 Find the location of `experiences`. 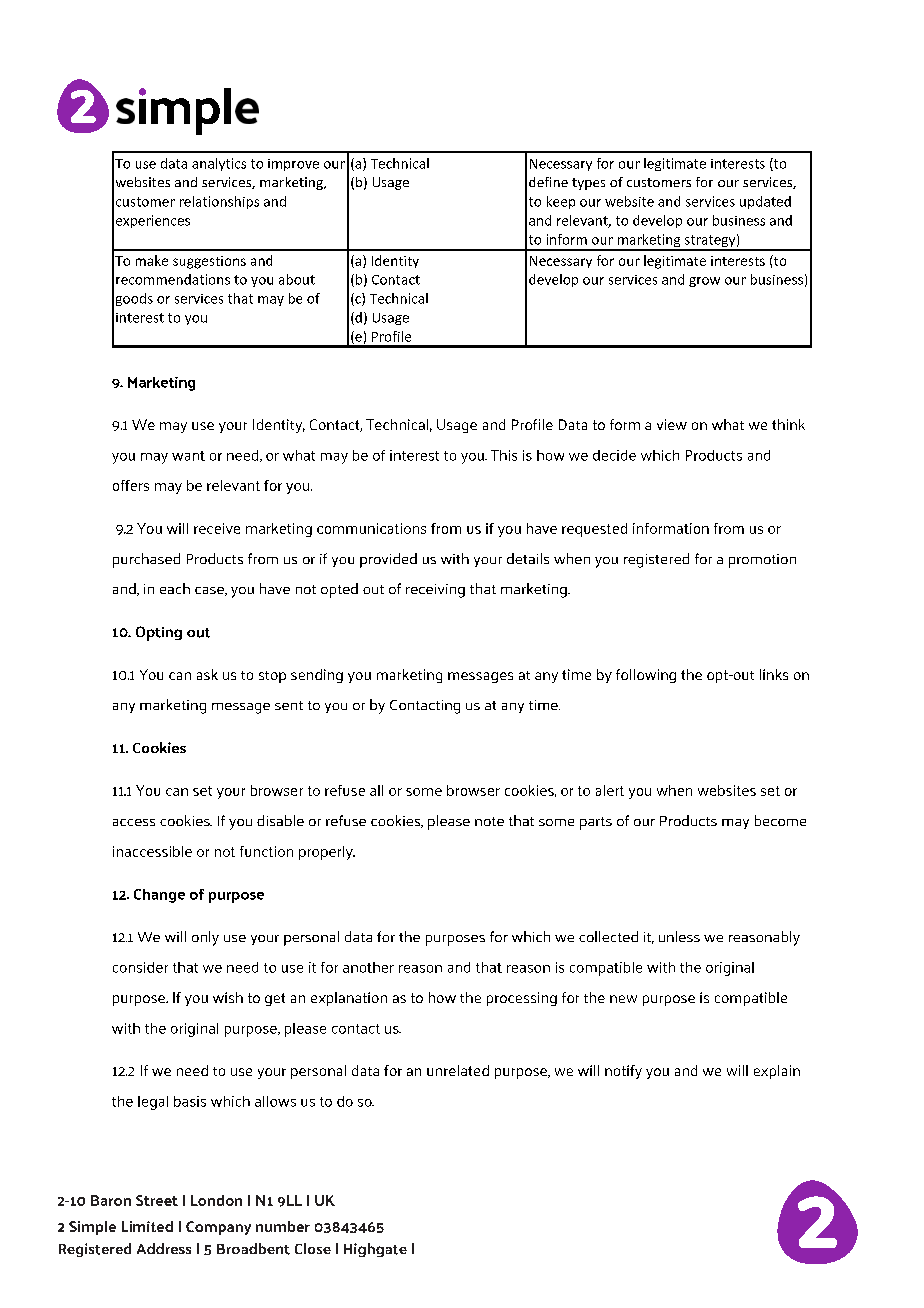

experiences is located at coordinates (153, 221).
